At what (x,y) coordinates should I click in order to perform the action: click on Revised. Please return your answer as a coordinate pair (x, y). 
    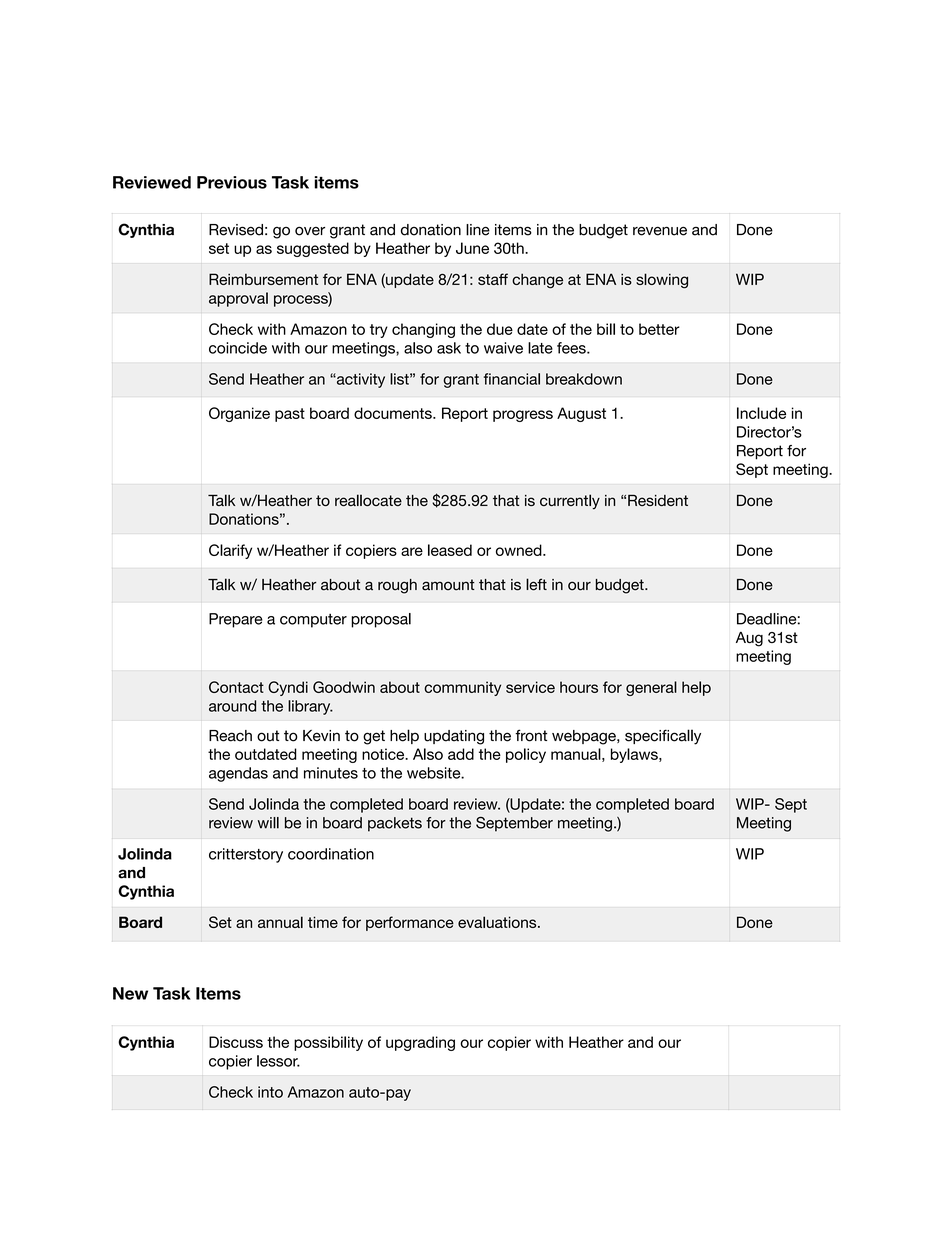
    Looking at the image, I should click on (236, 230).
